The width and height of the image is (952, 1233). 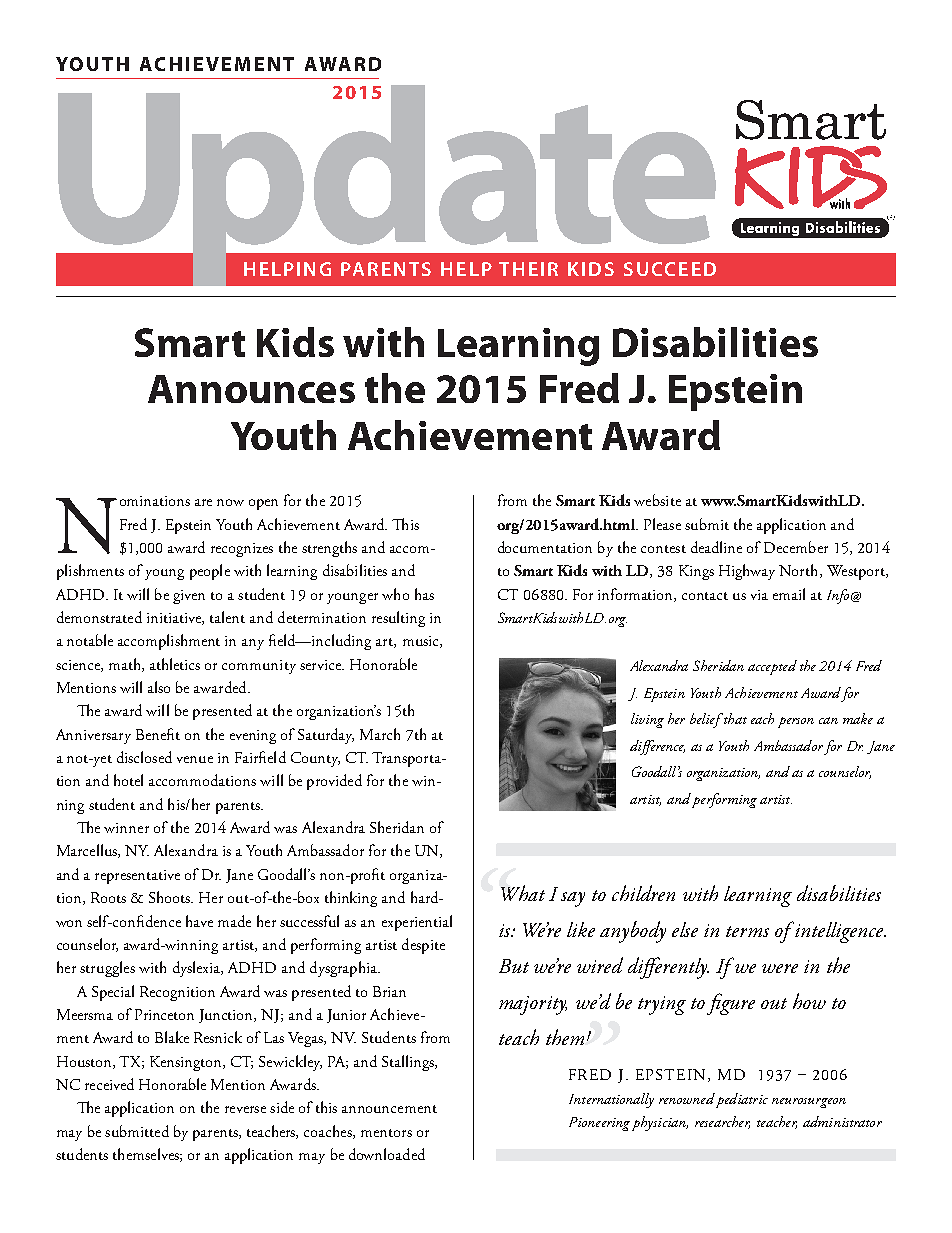 What do you see at coordinates (662, 524) in the image?
I see `Please` at bounding box center [662, 524].
